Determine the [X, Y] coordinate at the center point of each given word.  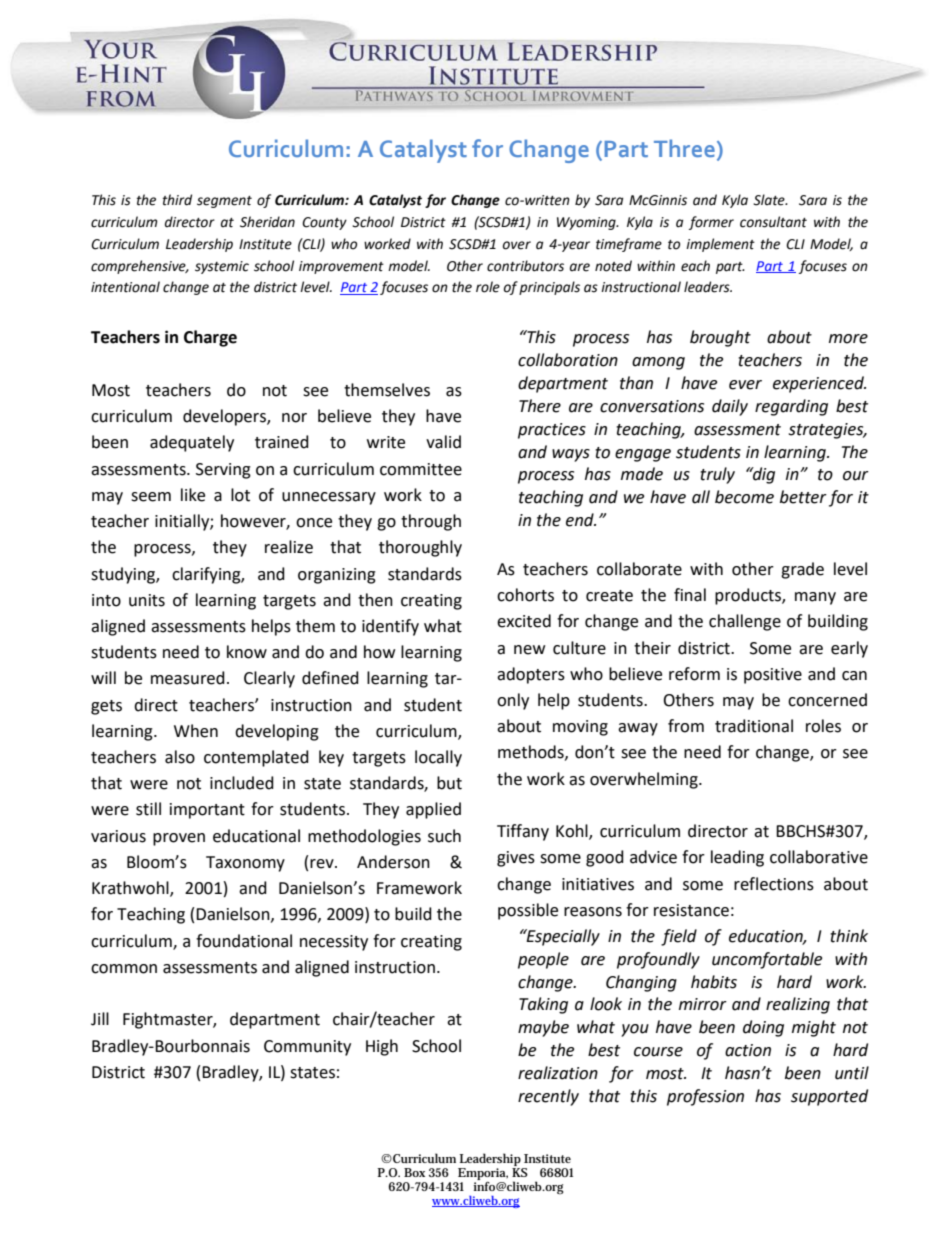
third [177, 200]
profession [705, 1097]
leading [737, 858]
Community [307, 1048]
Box [414, 1172]
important [207, 811]
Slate [770, 200]
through [431, 522]
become [744, 497]
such [444, 836]
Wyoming [587, 223]
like [193, 495]
